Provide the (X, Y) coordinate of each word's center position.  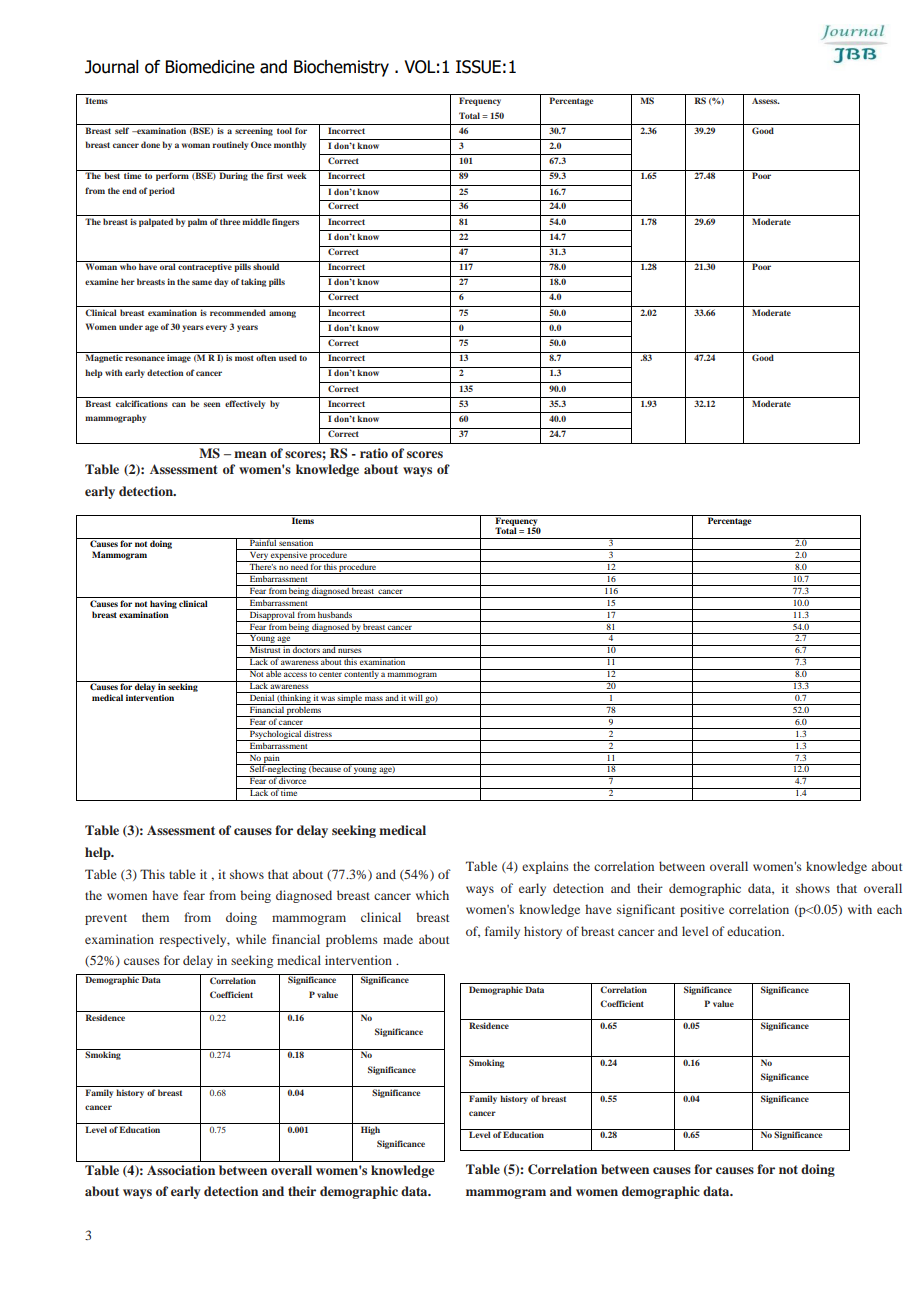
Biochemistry (341, 68)
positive (702, 910)
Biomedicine (210, 67)
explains (545, 867)
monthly (290, 145)
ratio (374, 453)
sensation (297, 542)
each (889, 909)
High (370, 1130)
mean (250, 454)
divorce (293, 780)
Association (181, 1170)
